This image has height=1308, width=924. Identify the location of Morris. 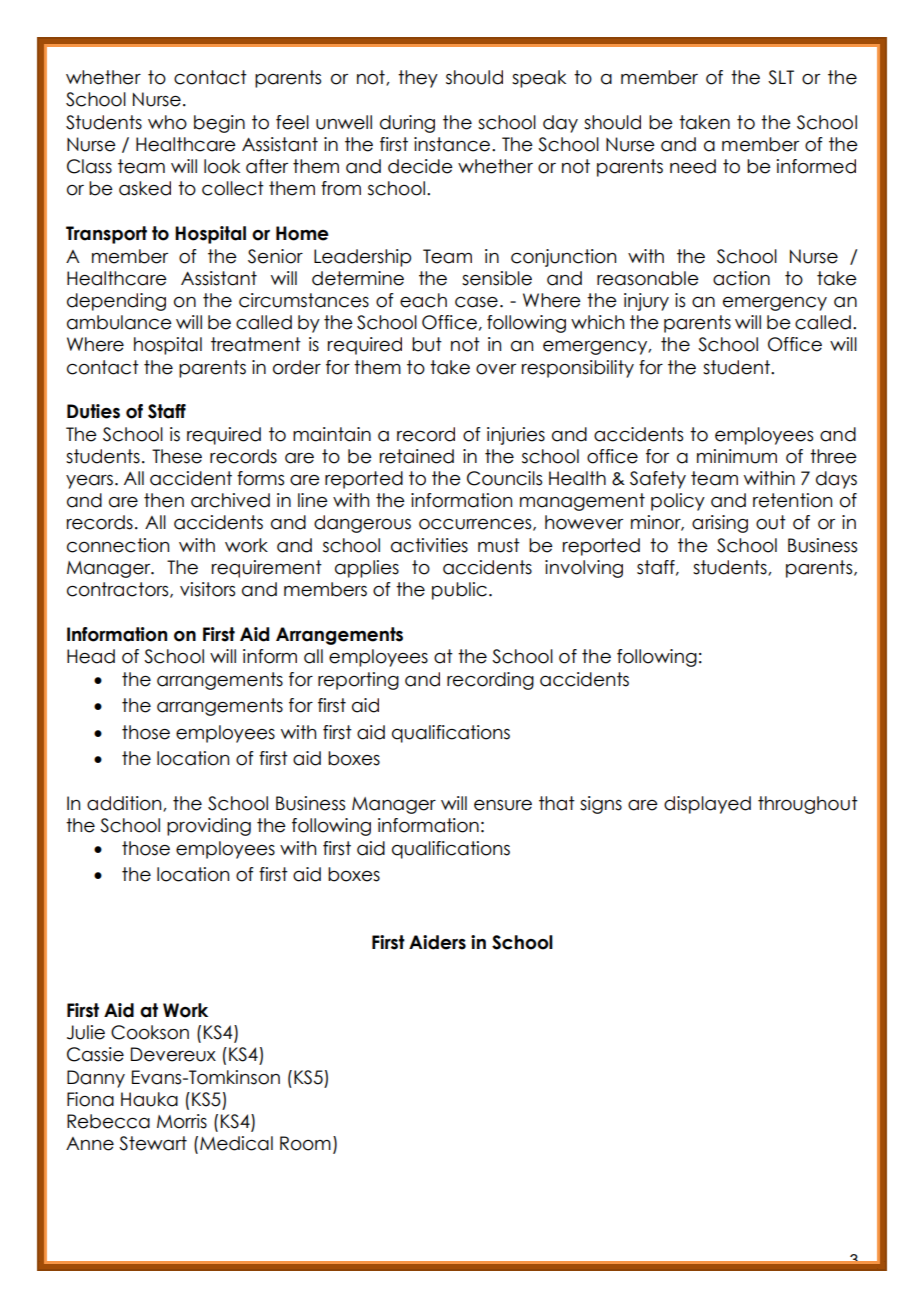
(182, 1121).
